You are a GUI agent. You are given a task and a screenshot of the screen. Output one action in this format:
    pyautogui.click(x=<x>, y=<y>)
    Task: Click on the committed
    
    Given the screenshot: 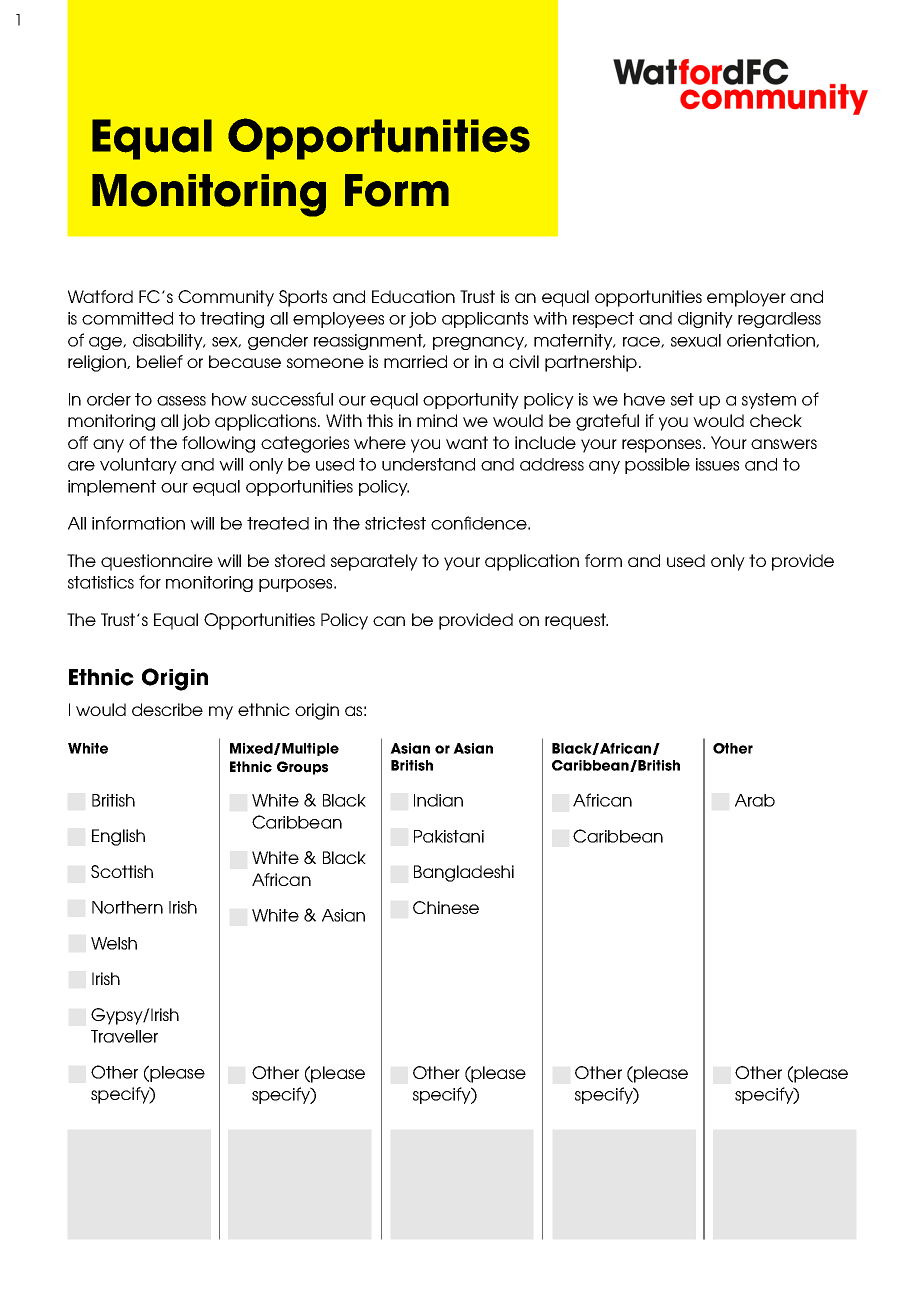 What is the action you would take?
    pyautogui.click(x=127, y=318)
